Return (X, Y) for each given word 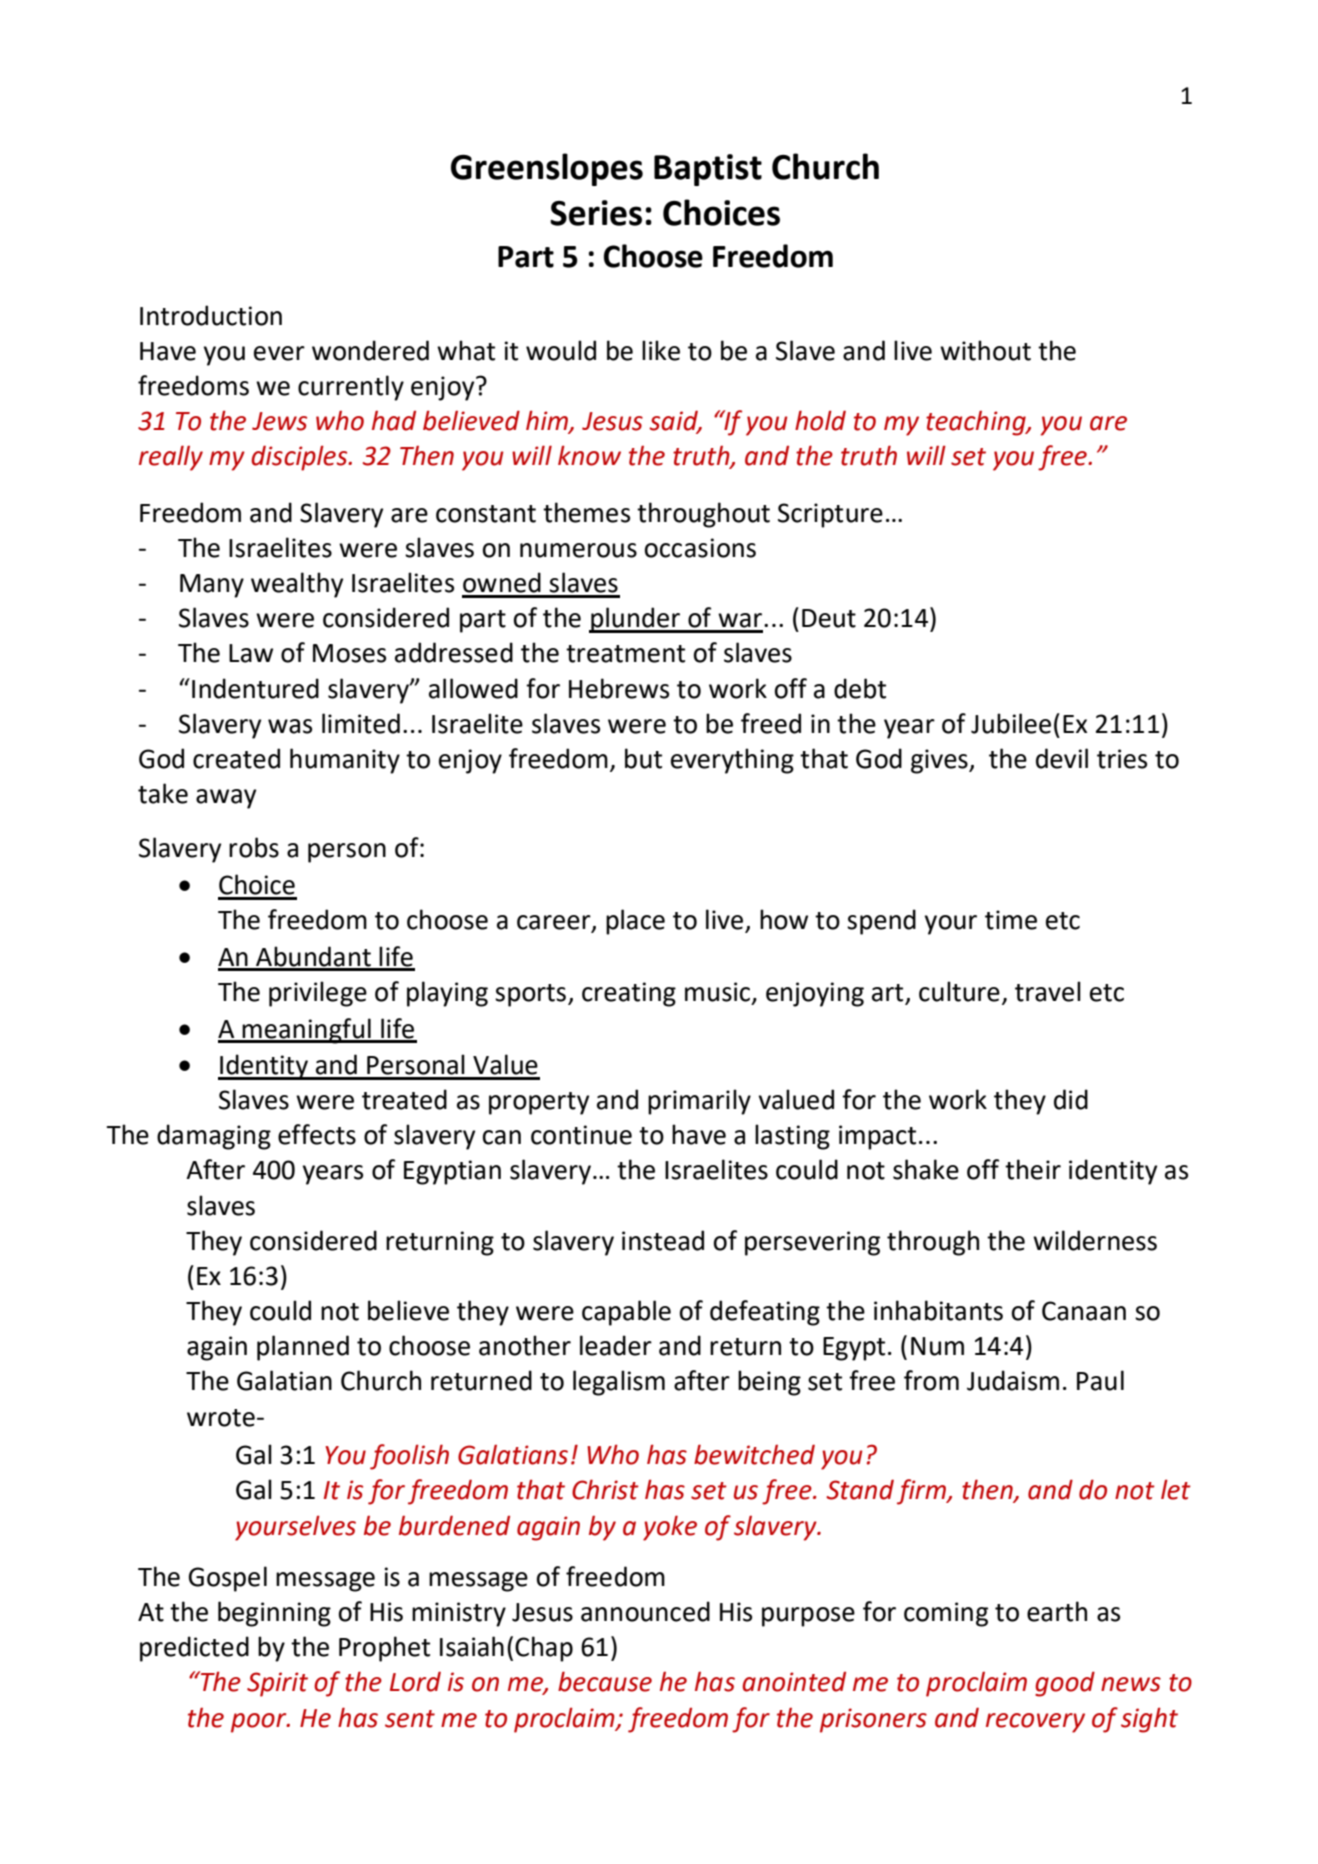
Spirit (277, 1684)
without (985, 350)
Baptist (708, 170)
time (1011, 920)
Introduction (211, 315)
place (635, 922)
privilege (318, 994)
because (605, 1681)
